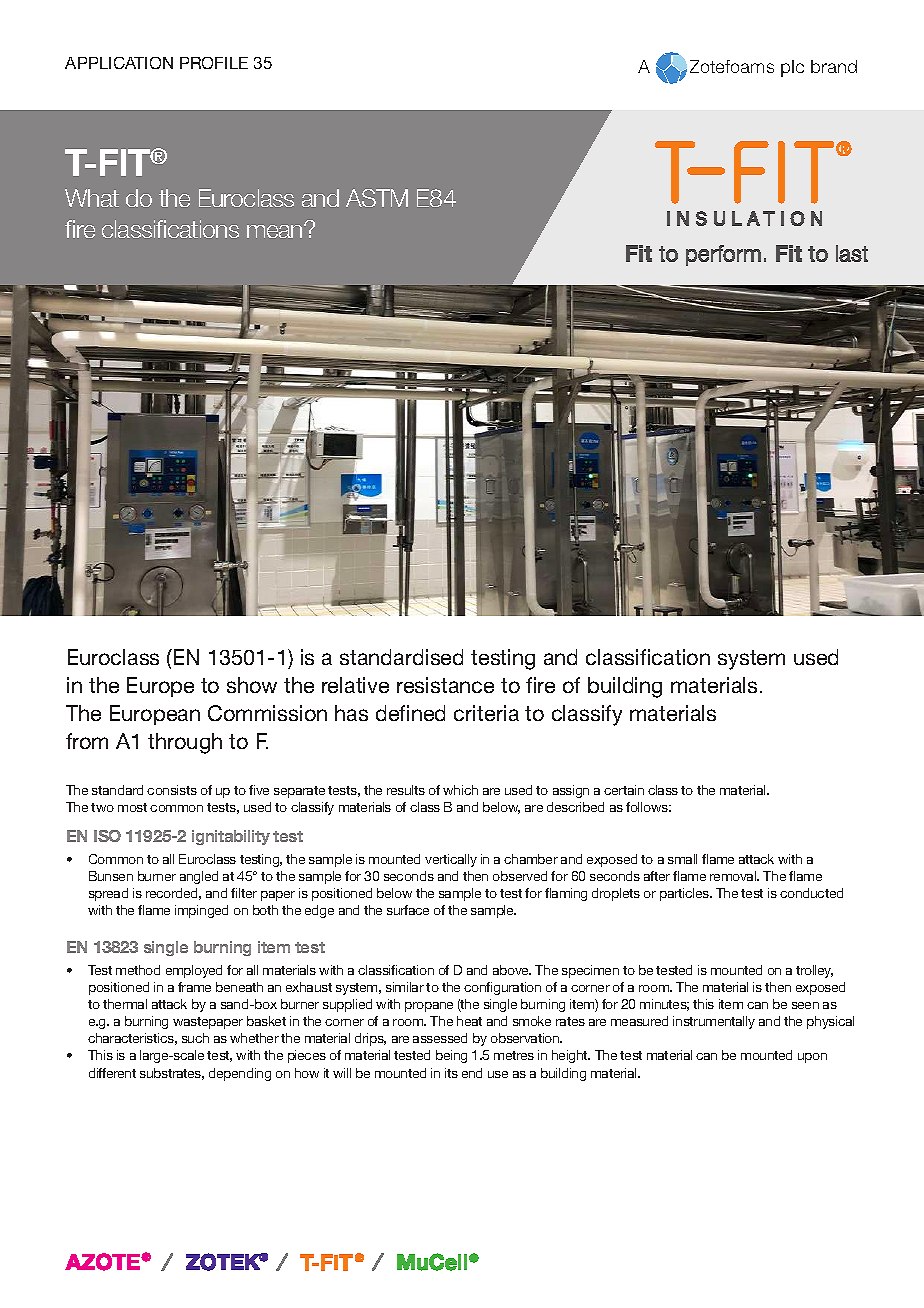 This screenshot has height=1308, width=924. I want to click on PROFILE, so click(214, 63).
